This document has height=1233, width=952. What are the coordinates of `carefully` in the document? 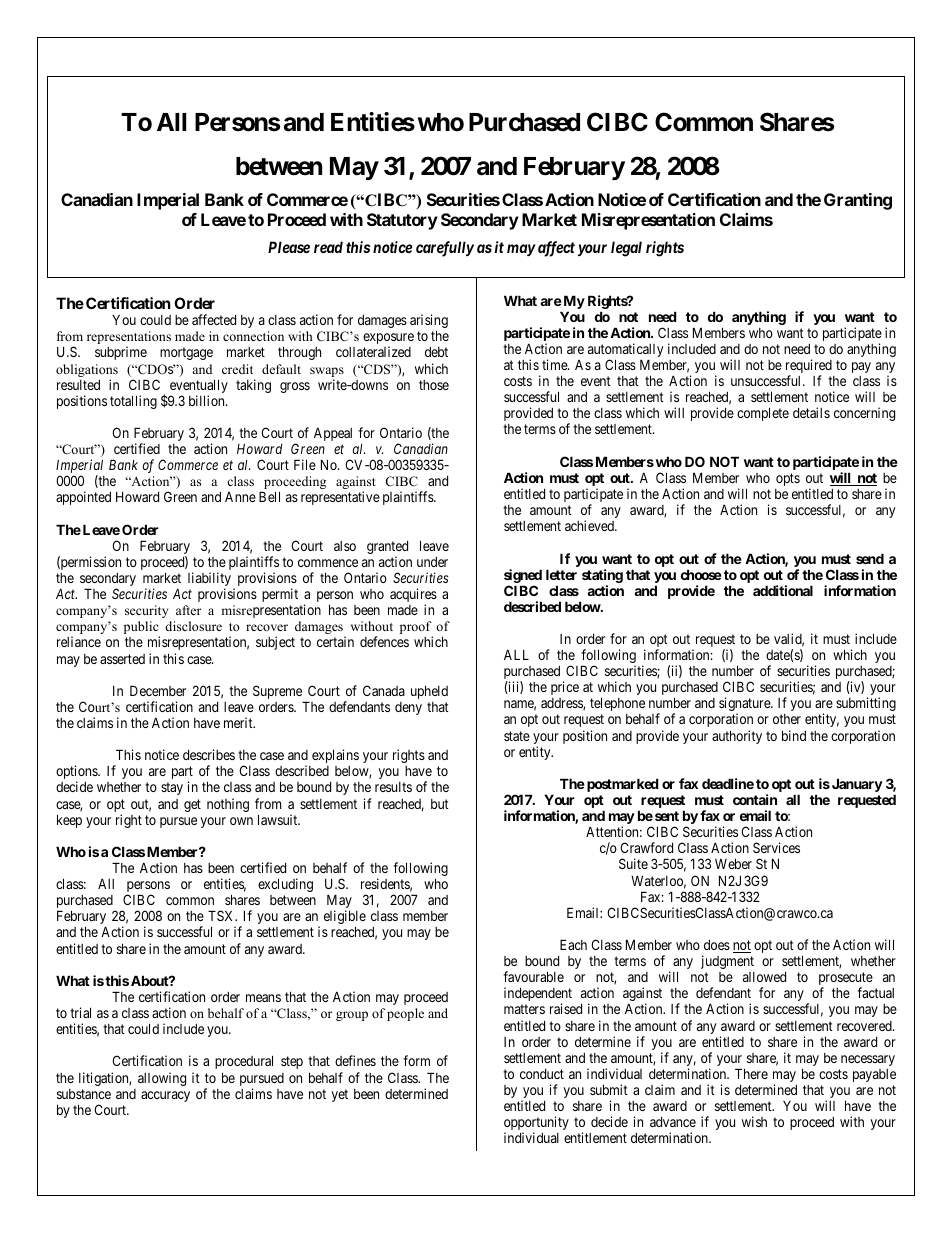 It's located at (445, 249).
